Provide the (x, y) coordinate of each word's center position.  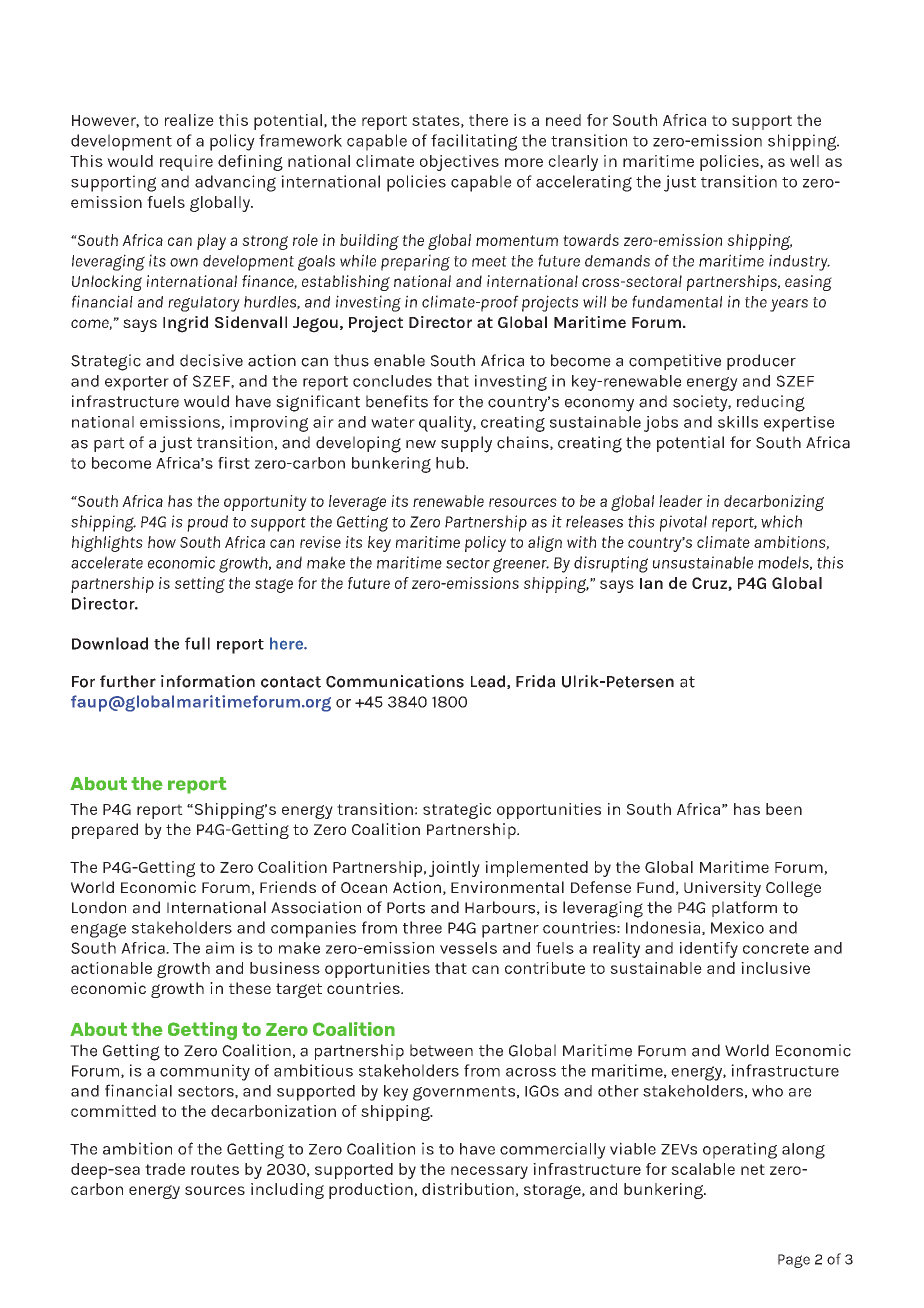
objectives (459, 163)
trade (165, 1169)
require (186, 163)
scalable (703, 1169)
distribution (469, 1190)
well (804, 161)
